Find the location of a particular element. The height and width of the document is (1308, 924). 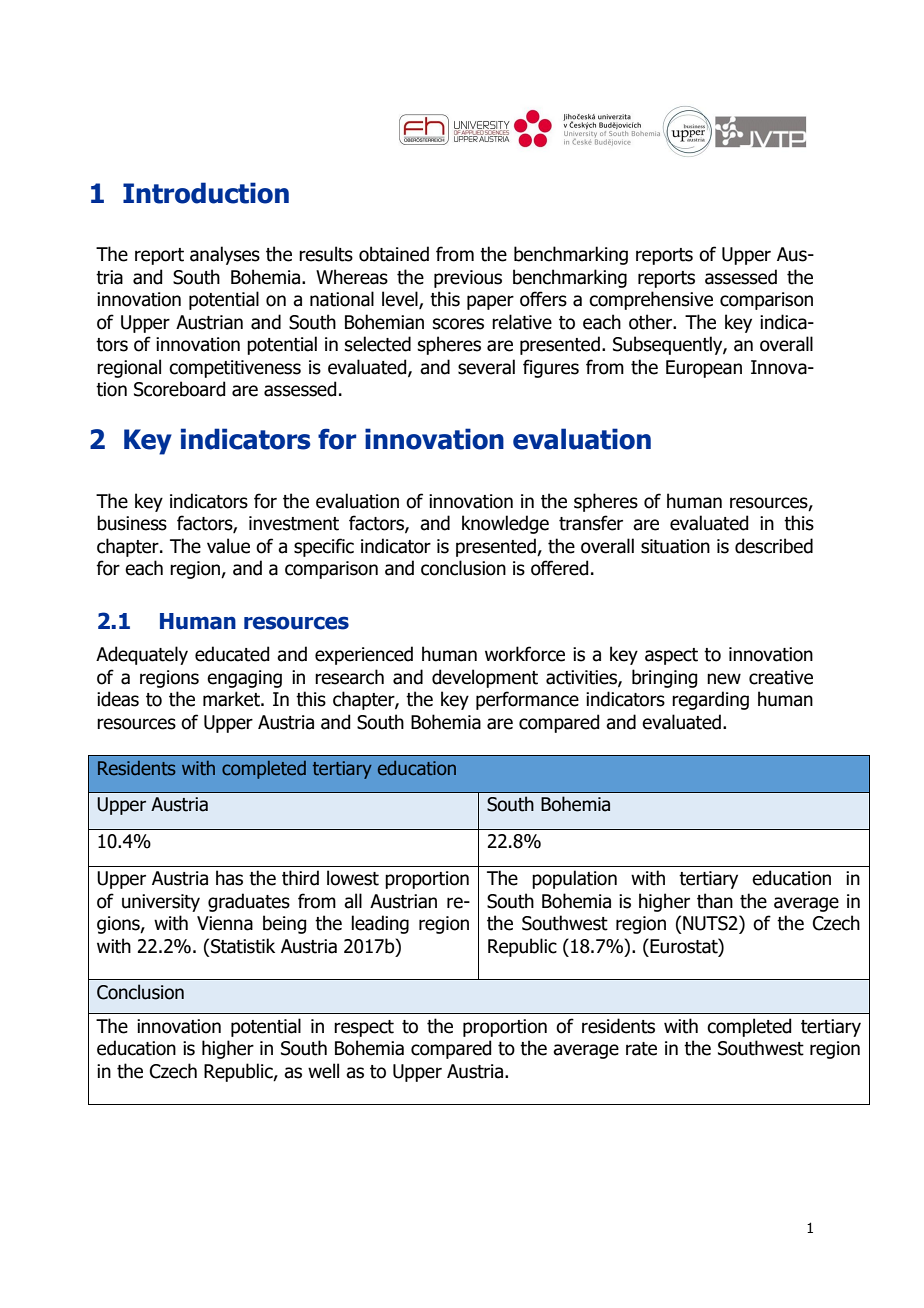

respect is located at coordinates (364, 1028).
